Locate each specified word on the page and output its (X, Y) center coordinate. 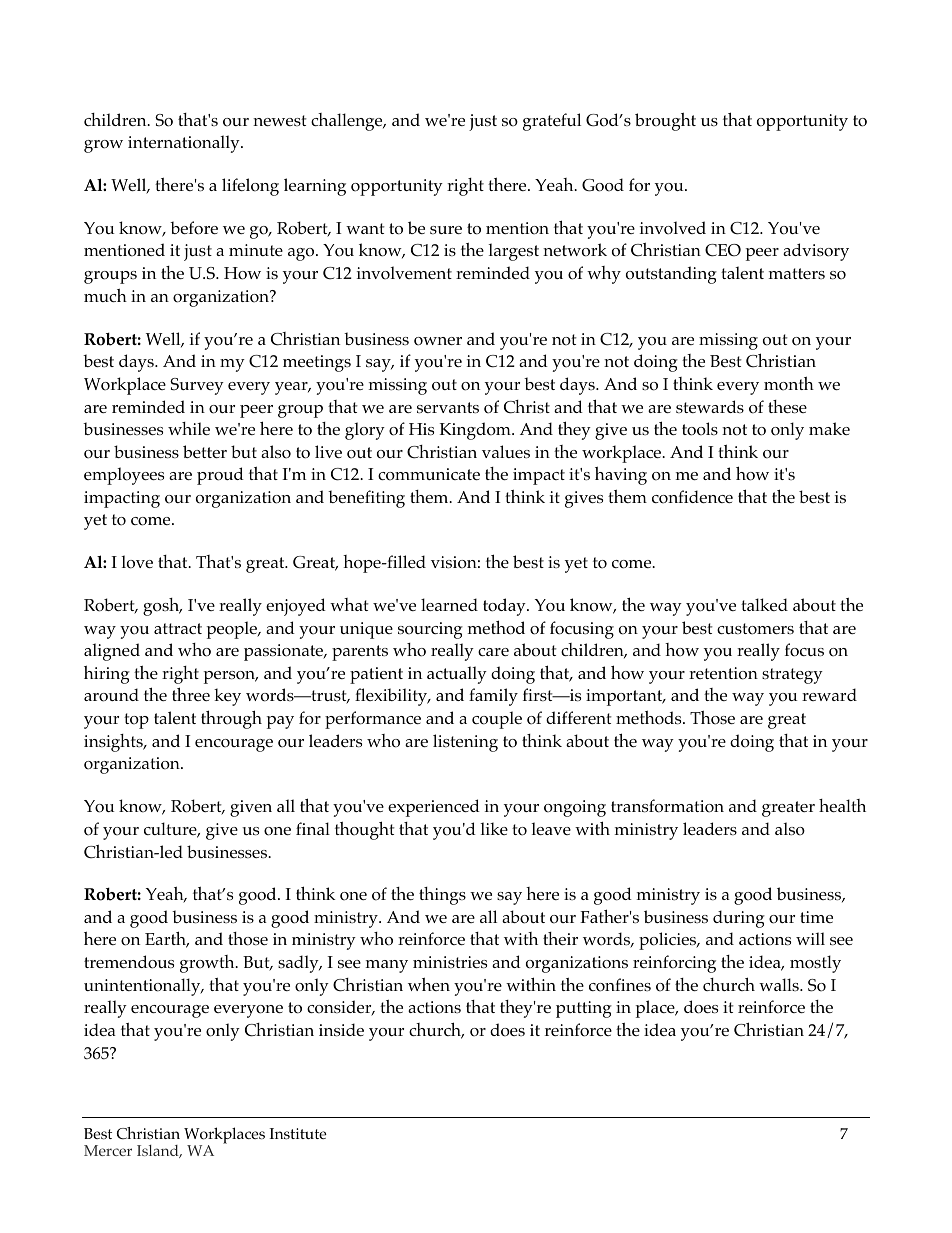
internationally (185, 144)
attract (178, 628)
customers (755, 629)
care (493, 652)
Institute (298, 1134)
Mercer (108, 1150)
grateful (552, 122)
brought (665, 121)
